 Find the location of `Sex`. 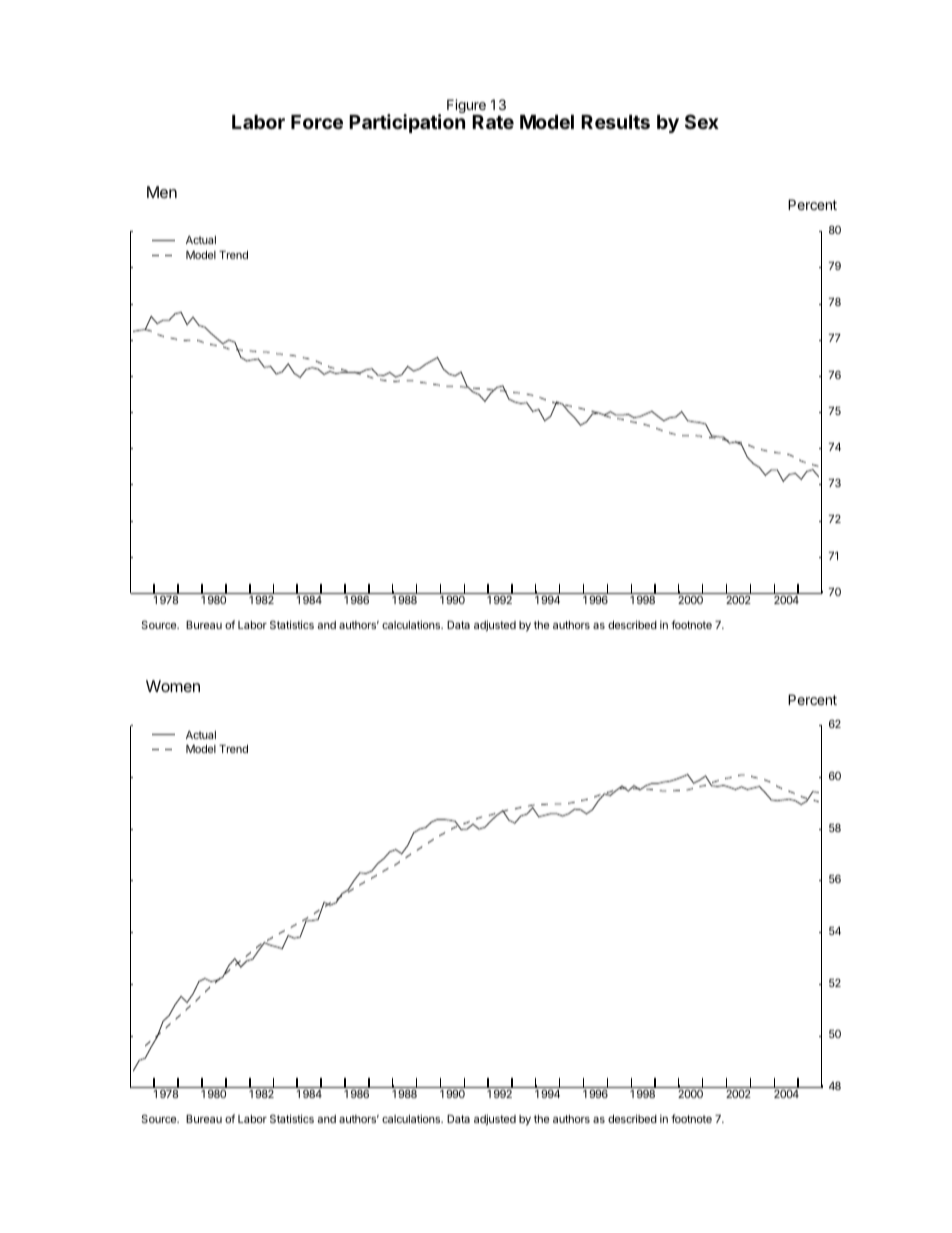

Sex is located at coordinates (702, 121).
